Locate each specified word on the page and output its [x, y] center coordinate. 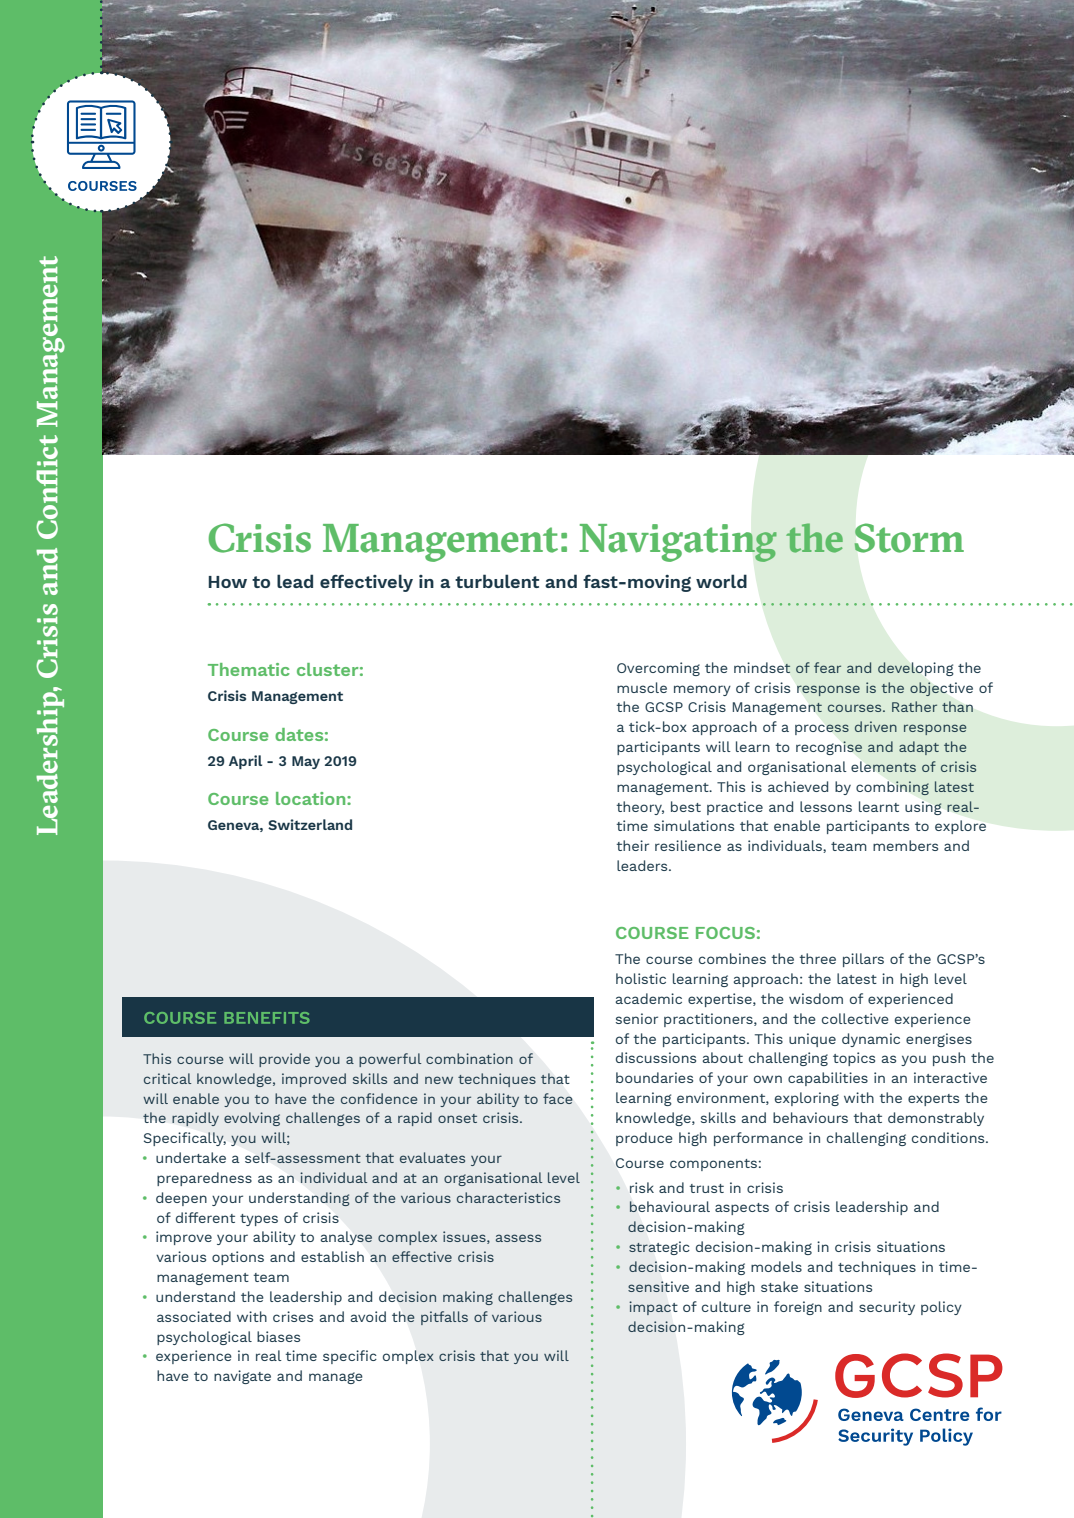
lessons [826, 806]
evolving [252, 1119]
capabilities [828, 1079]
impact [653, 1308]
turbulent [497, 581]
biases [278, 1336]
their [632, 845]
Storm [909, 538]
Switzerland [310, 824]
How [228, 582]
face [557, 1098]
